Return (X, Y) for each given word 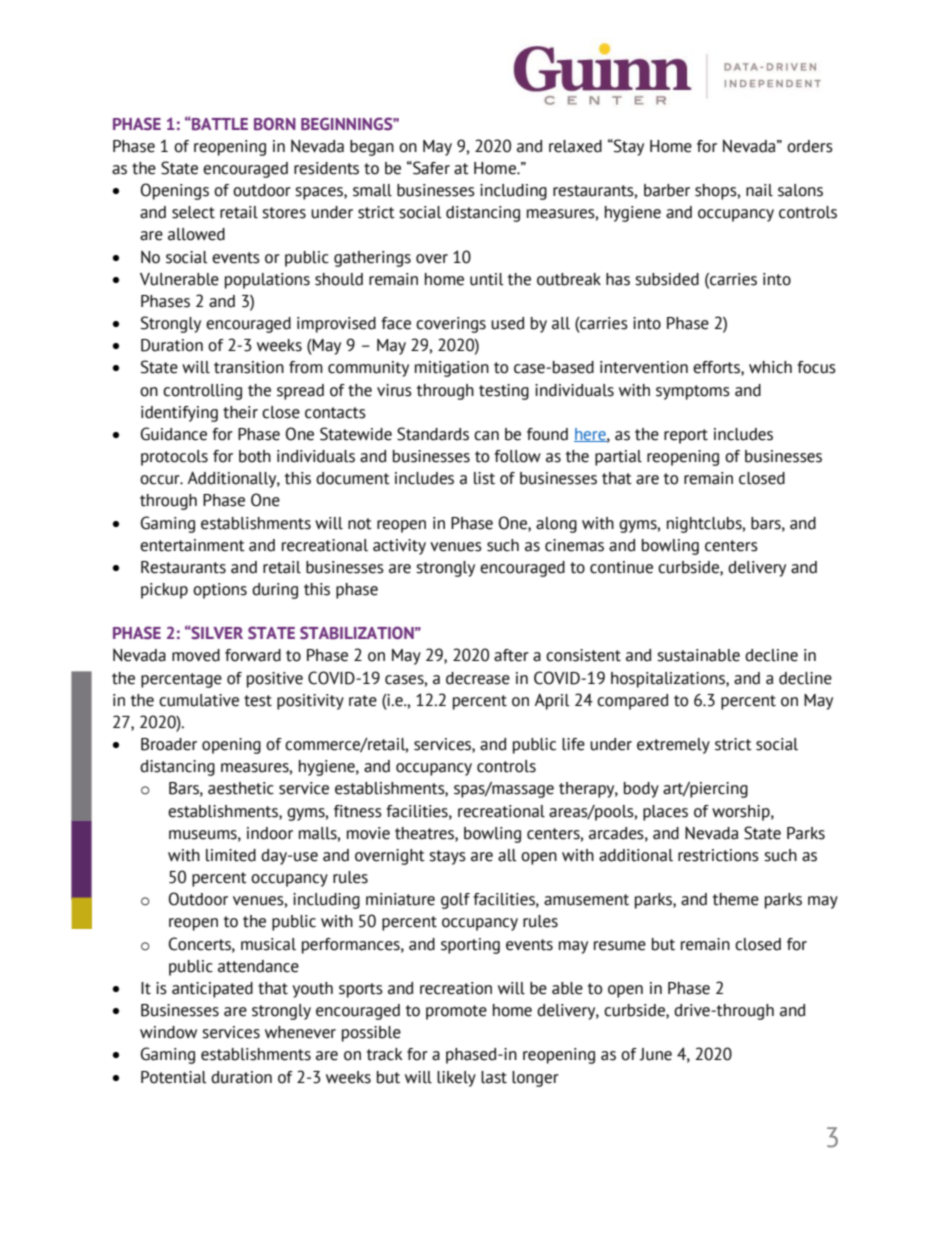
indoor (270, 833)
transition (249, 367)
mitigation (452, 369)
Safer (430, 168)
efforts (717, 368)
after (511, 655)
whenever (300, 1032)
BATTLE (219, 124)
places (665, 813)
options (220, 591)
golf (455, 901)
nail (759, 190)
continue (621, 567)
